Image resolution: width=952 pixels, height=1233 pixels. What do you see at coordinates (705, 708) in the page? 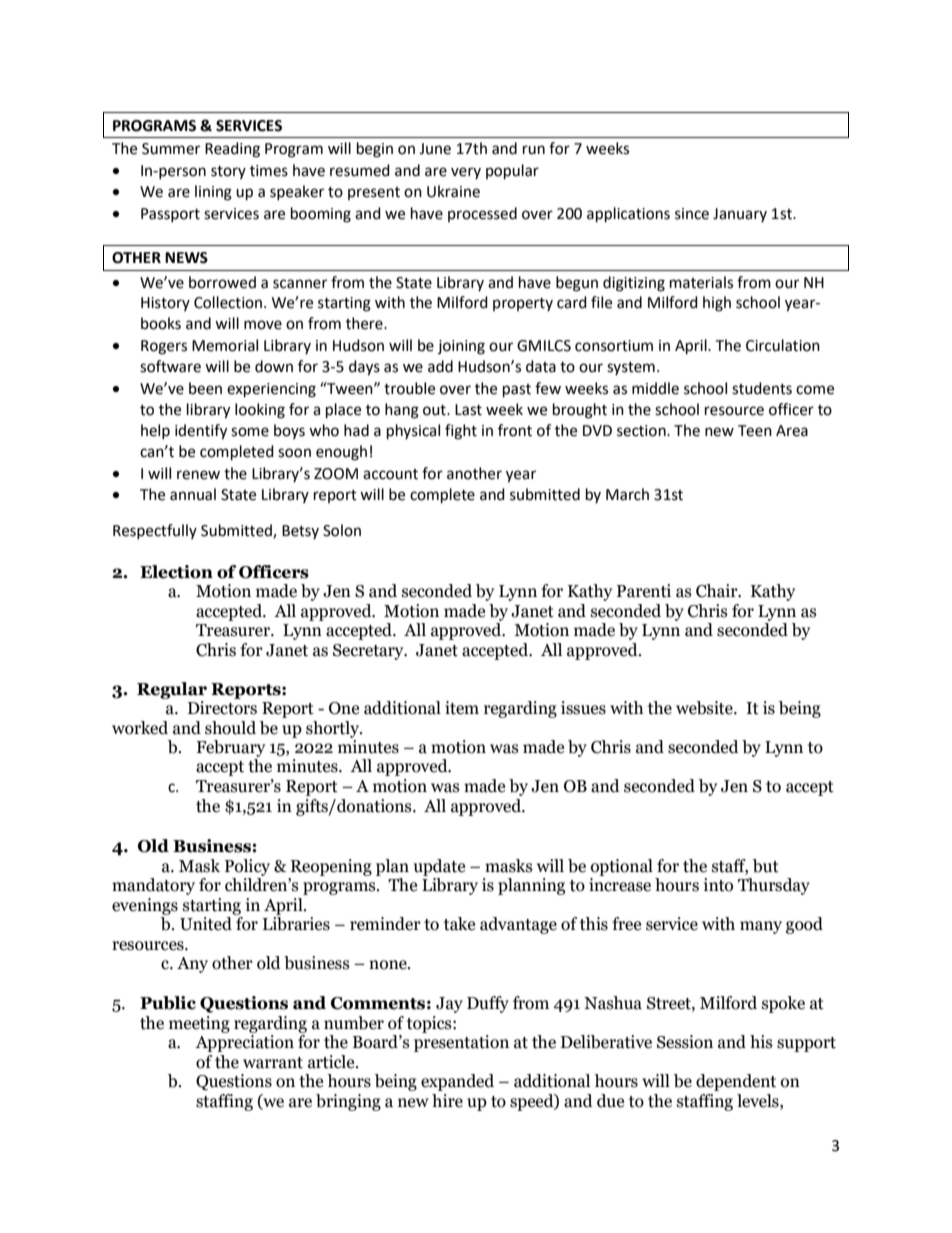
I see `website` at bounding box center [705, 708].
